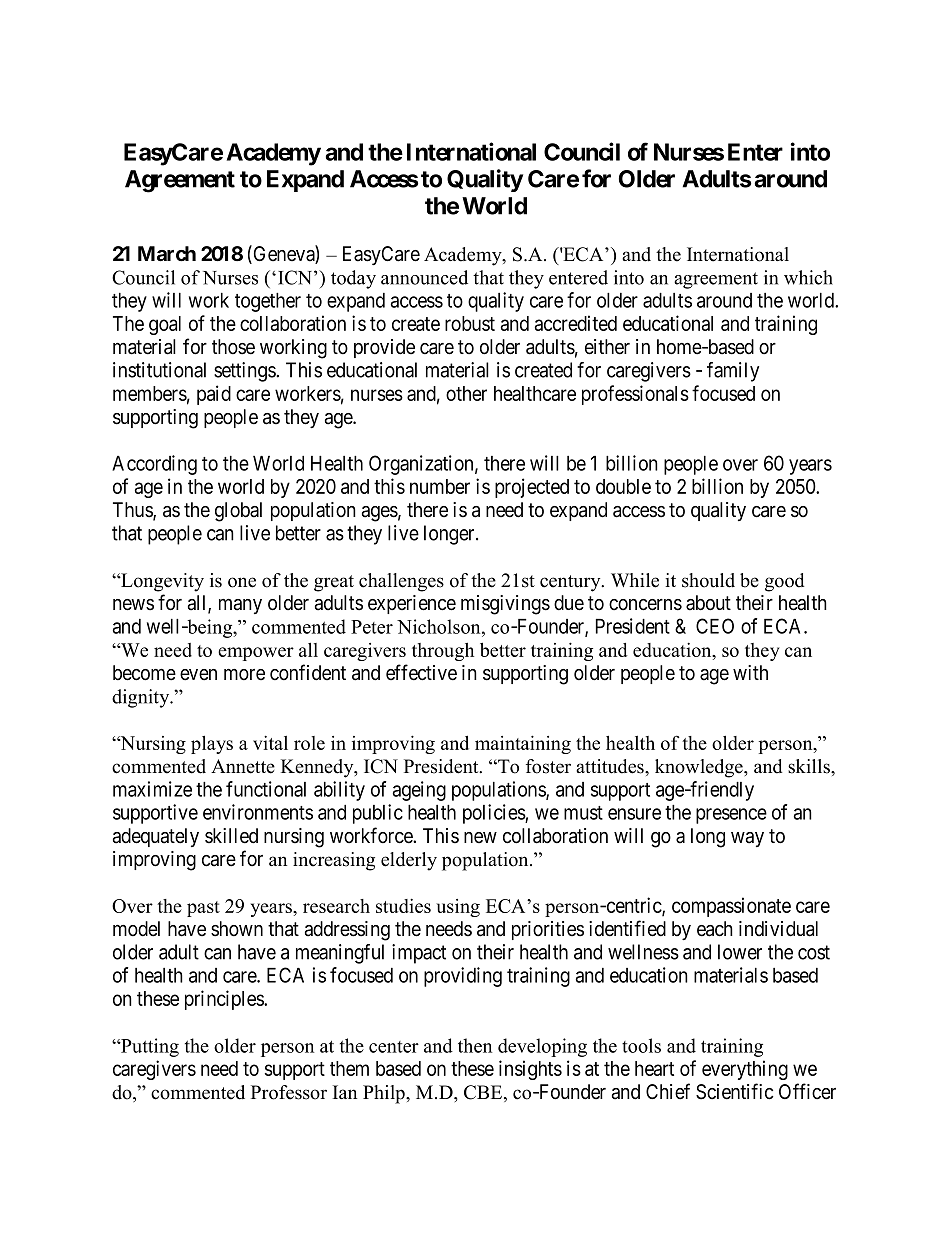 This screenshot has width=952, height=1233. Describe the element at coordinates (623, 486) in the screenshot. I see `double` at that location.
